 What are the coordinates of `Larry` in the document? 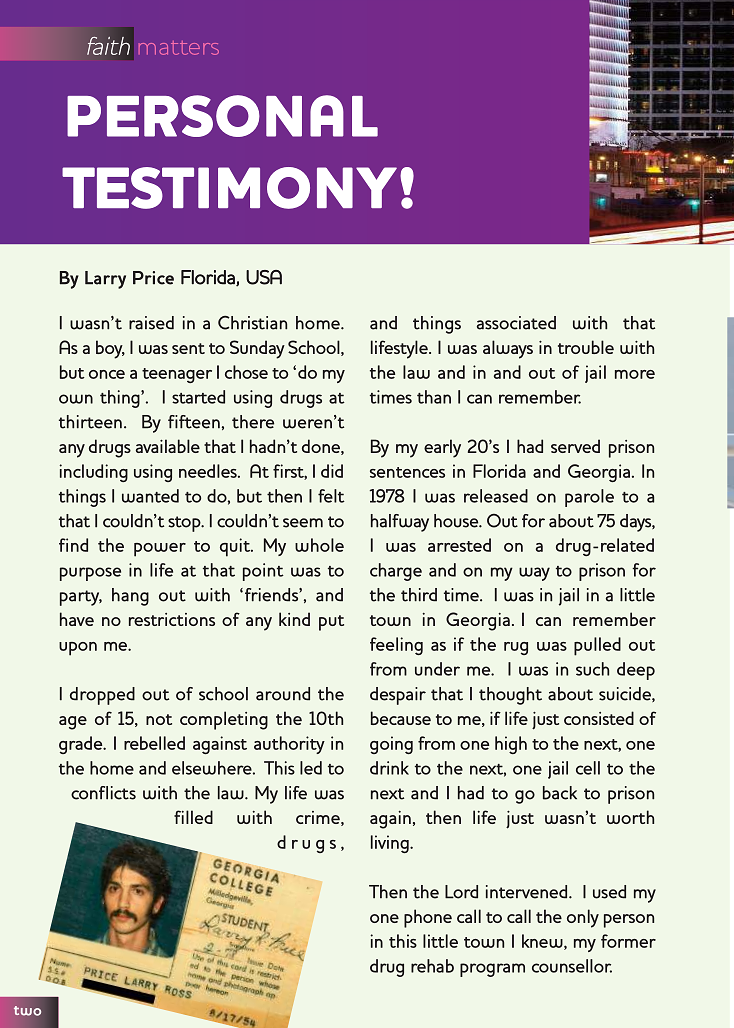 It's located at (105, 280).
